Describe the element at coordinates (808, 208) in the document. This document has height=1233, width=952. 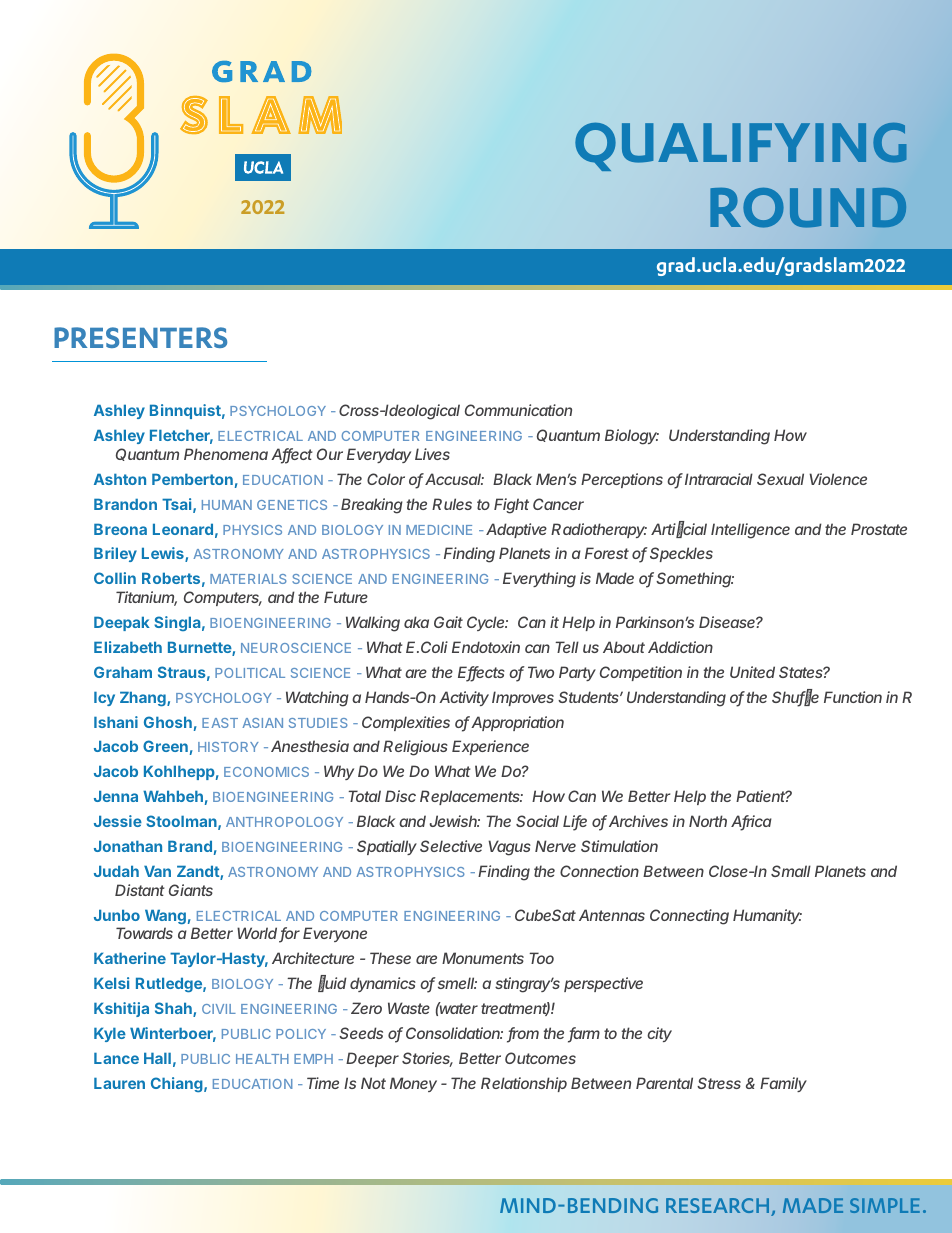
I see `ROUND` at that location.
